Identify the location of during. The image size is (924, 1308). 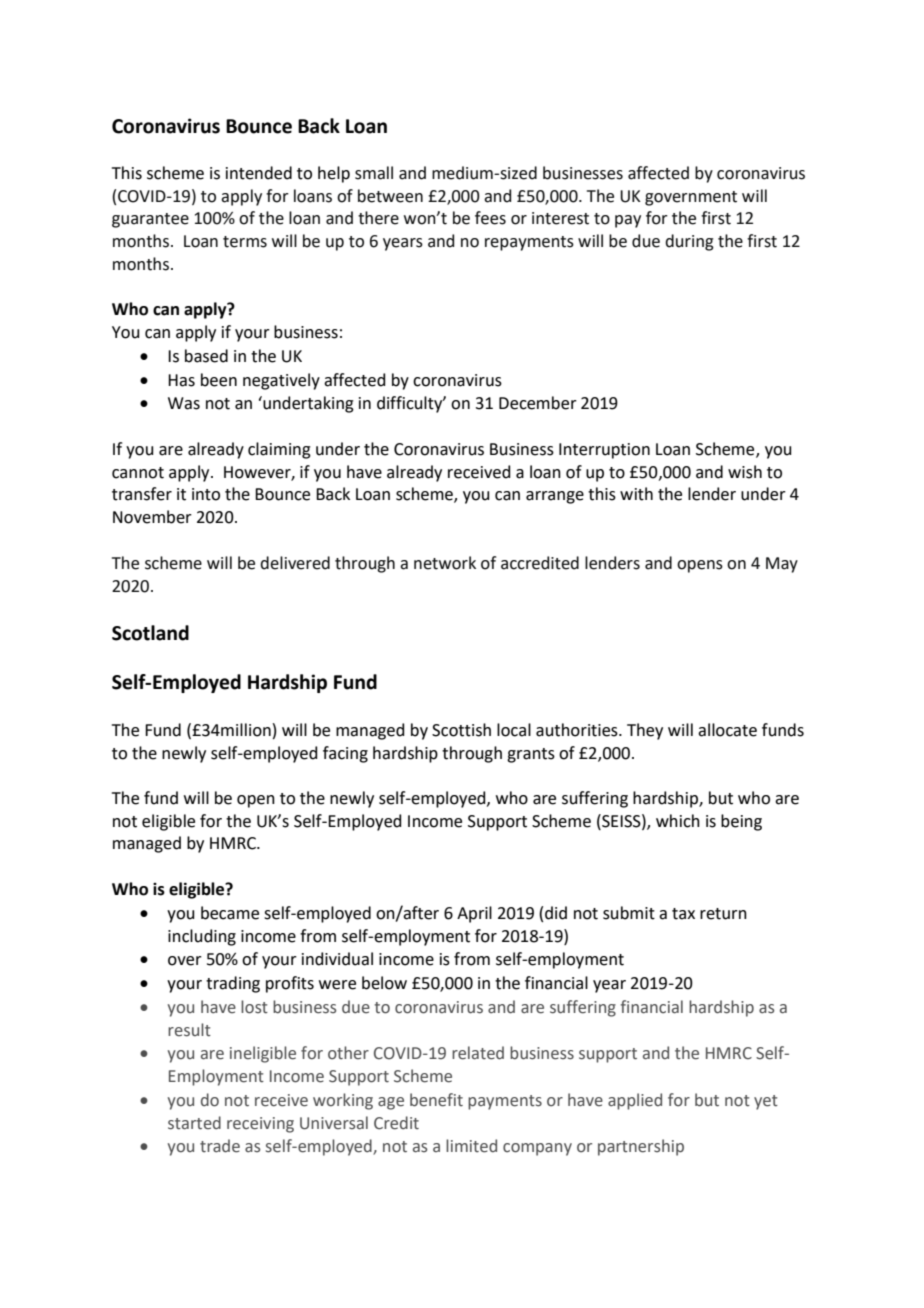
(689, 242).
